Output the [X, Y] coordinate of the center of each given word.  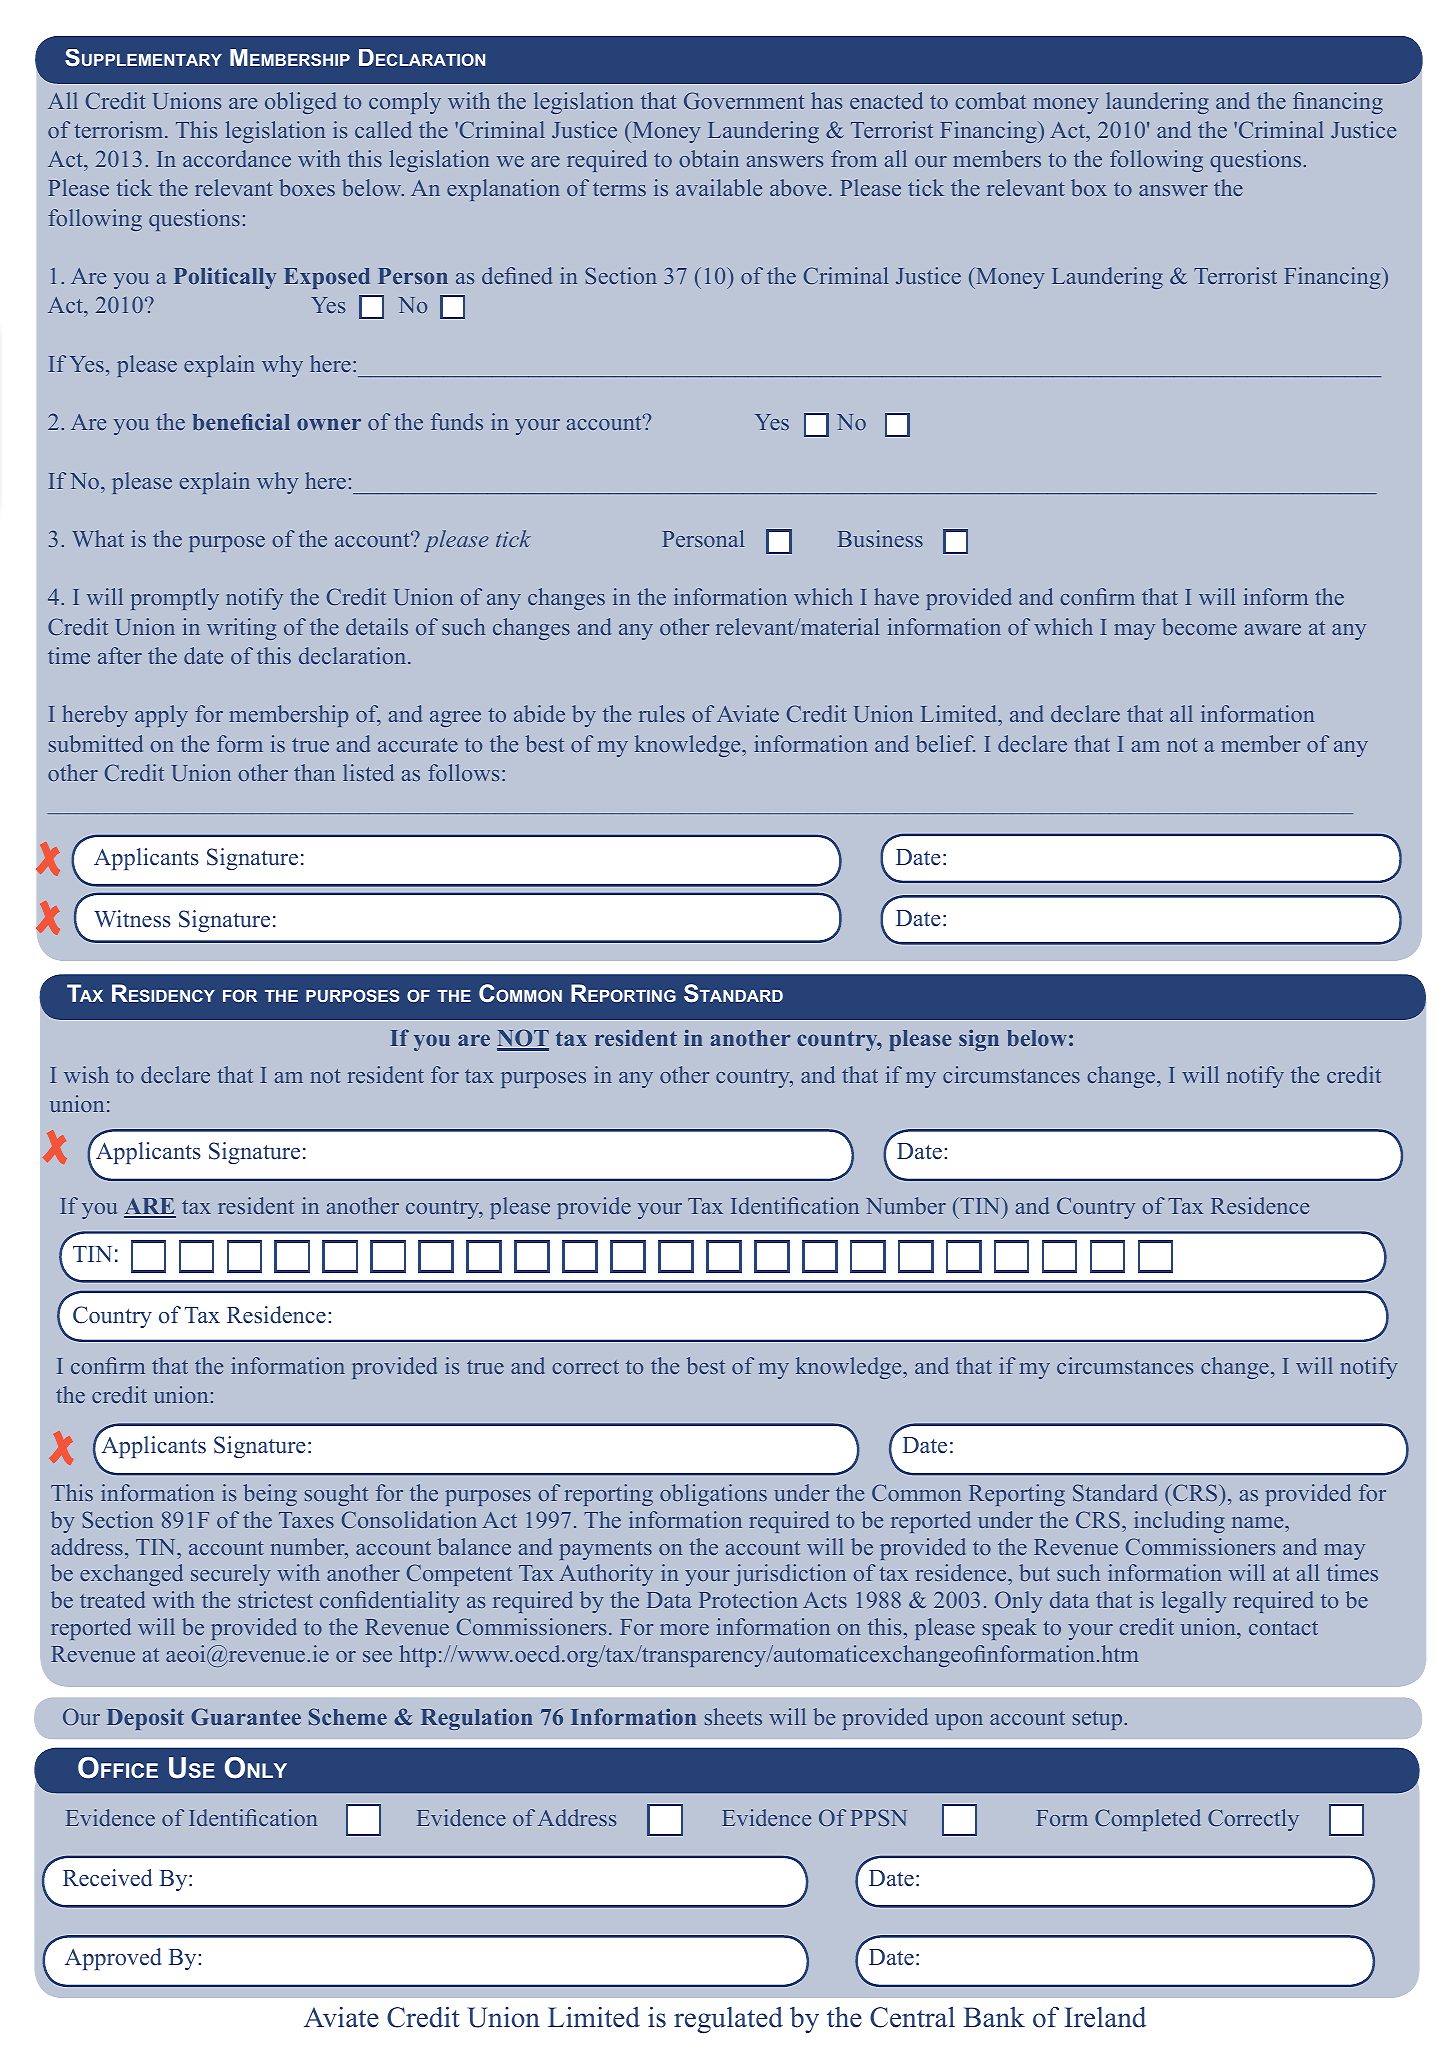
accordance [237, 158]
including [1179, 1522]
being [270, 1495]
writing [241, 629]
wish [86, 1074]
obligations [713, 1495]
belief [945, 743]
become [1199, 626]
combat [990, 100]
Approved [113, 1959]
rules [662, 713]
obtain [709, 158]
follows [463, 772]
